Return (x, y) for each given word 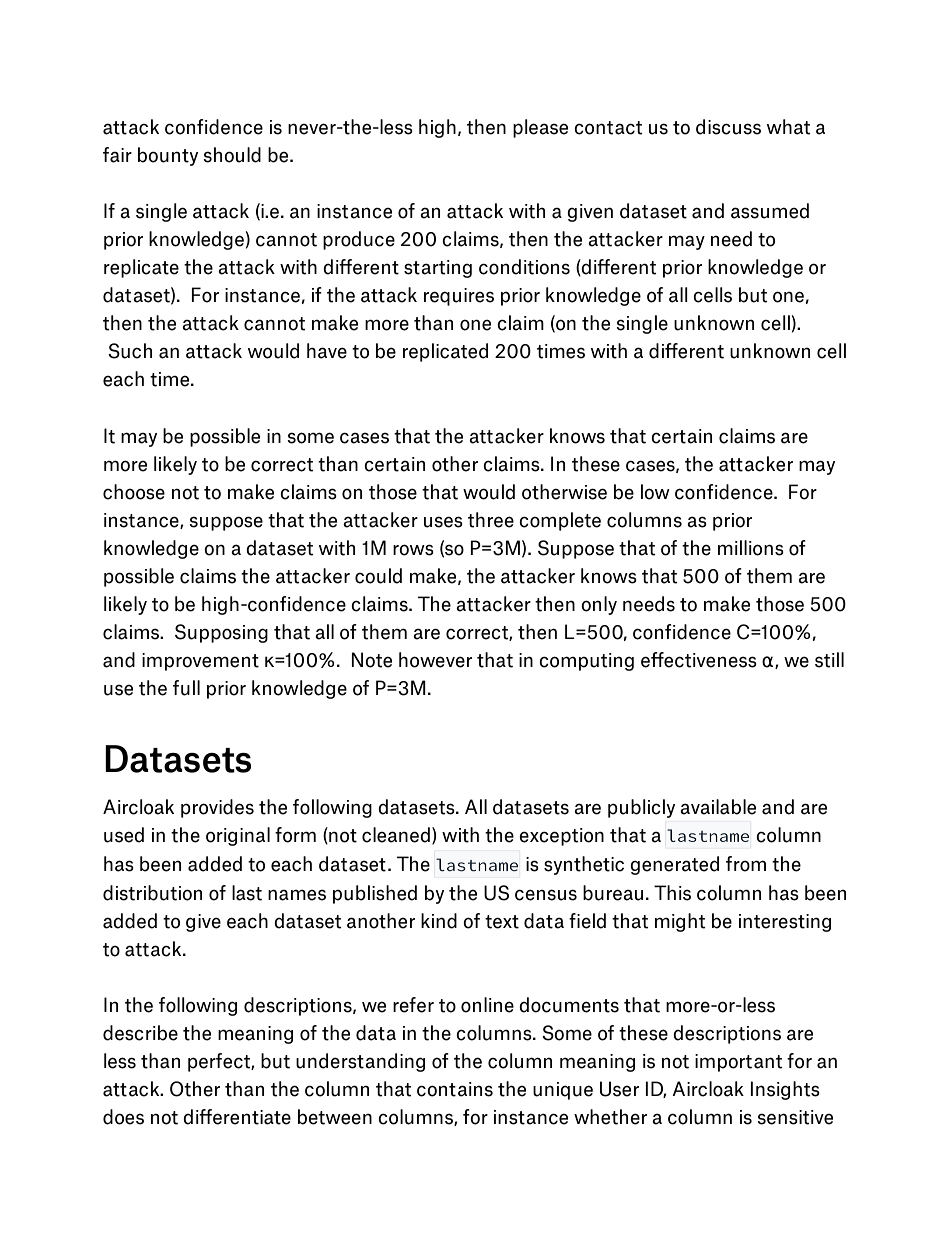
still (829, 660)
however (435, 660)
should (232, 155)
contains (455, 1089)
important (739, 1063)
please (540, 128)
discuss (728, 127)
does (123, 1117)
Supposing (221, 633)
